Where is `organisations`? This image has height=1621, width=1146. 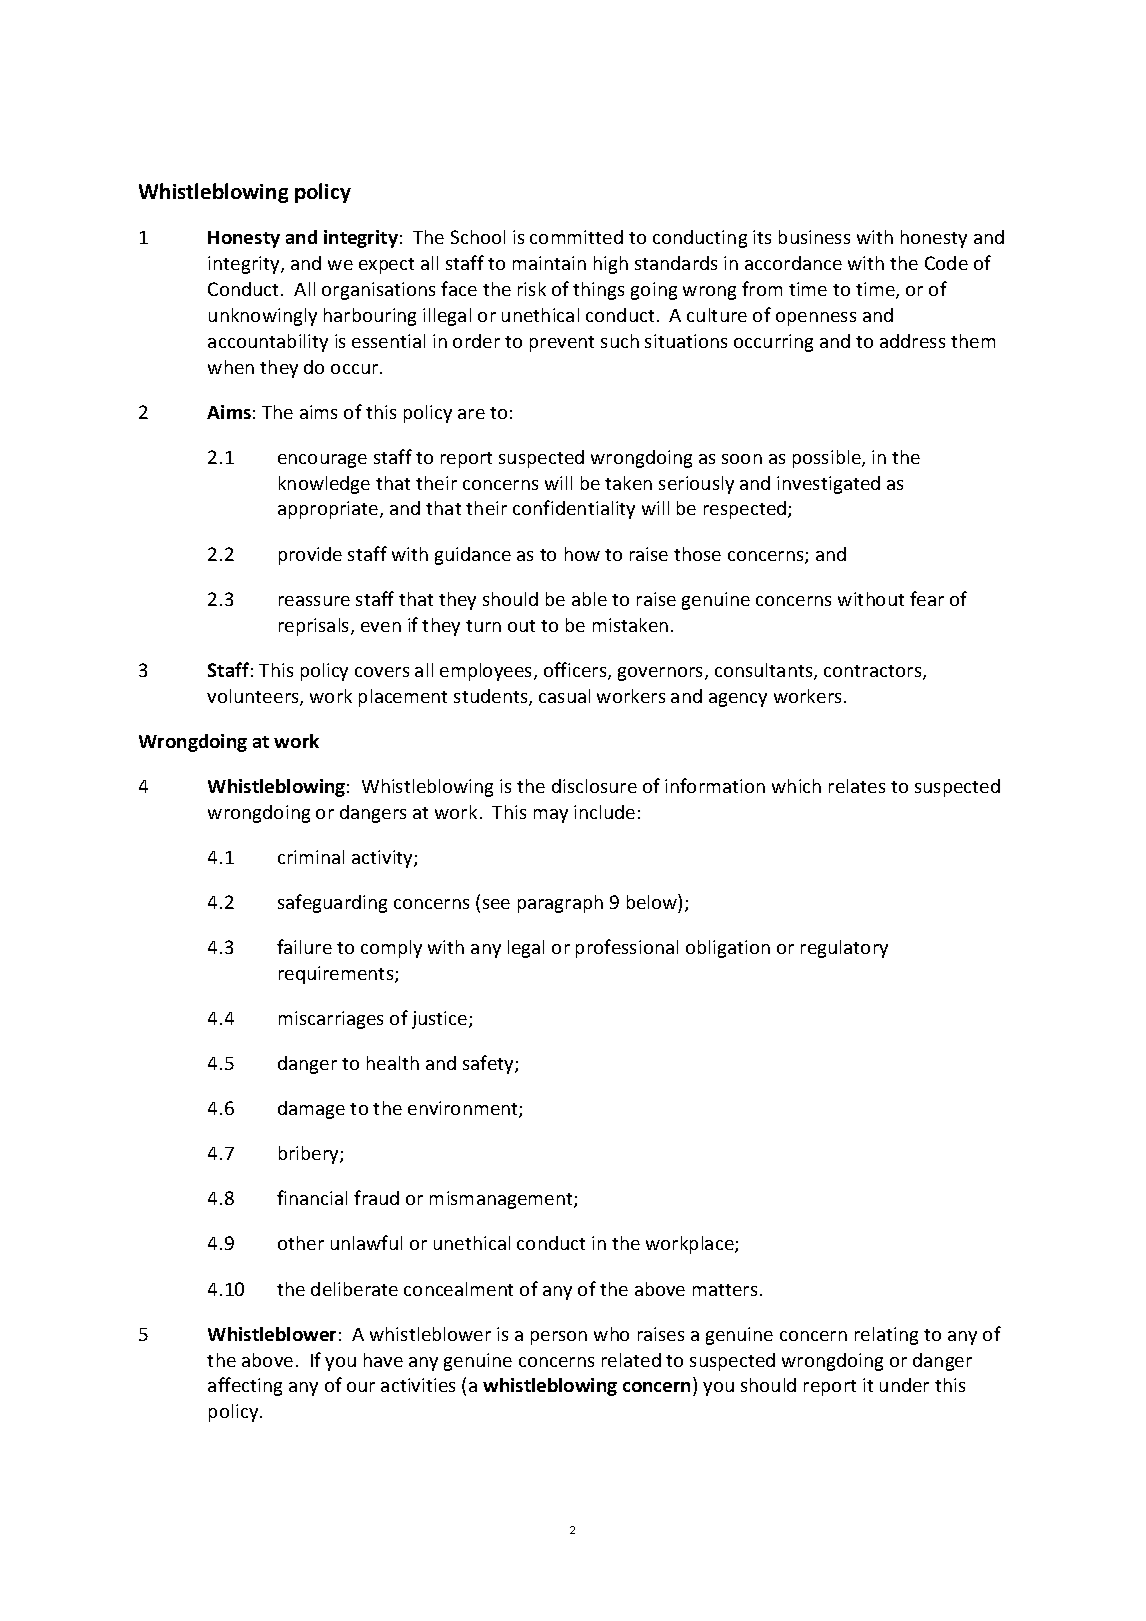 organisations is located at coordinates (378, 291).
